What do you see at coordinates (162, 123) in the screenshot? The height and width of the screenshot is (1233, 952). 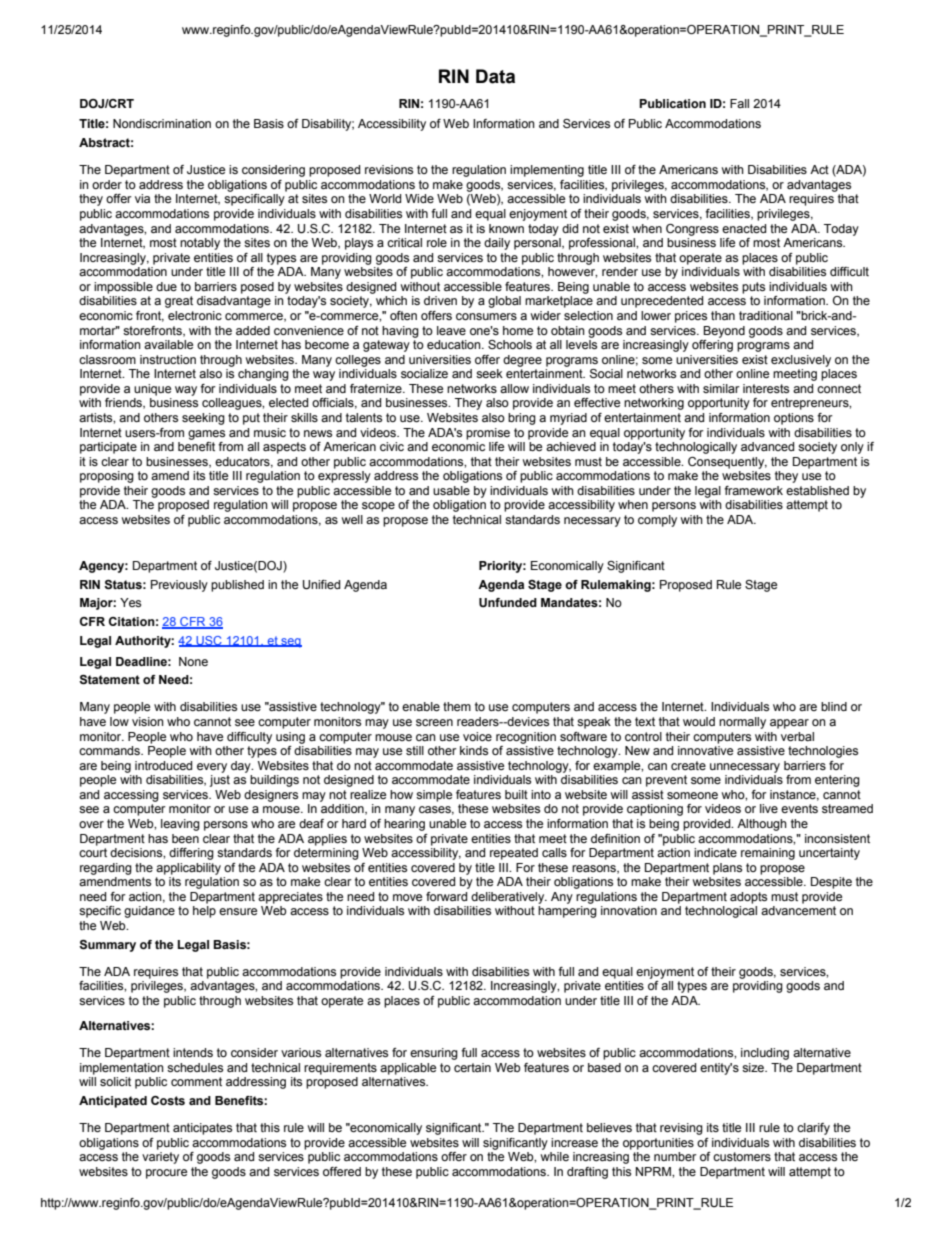 I see `Nondiscrimination` at bounding box center [162, 123].
